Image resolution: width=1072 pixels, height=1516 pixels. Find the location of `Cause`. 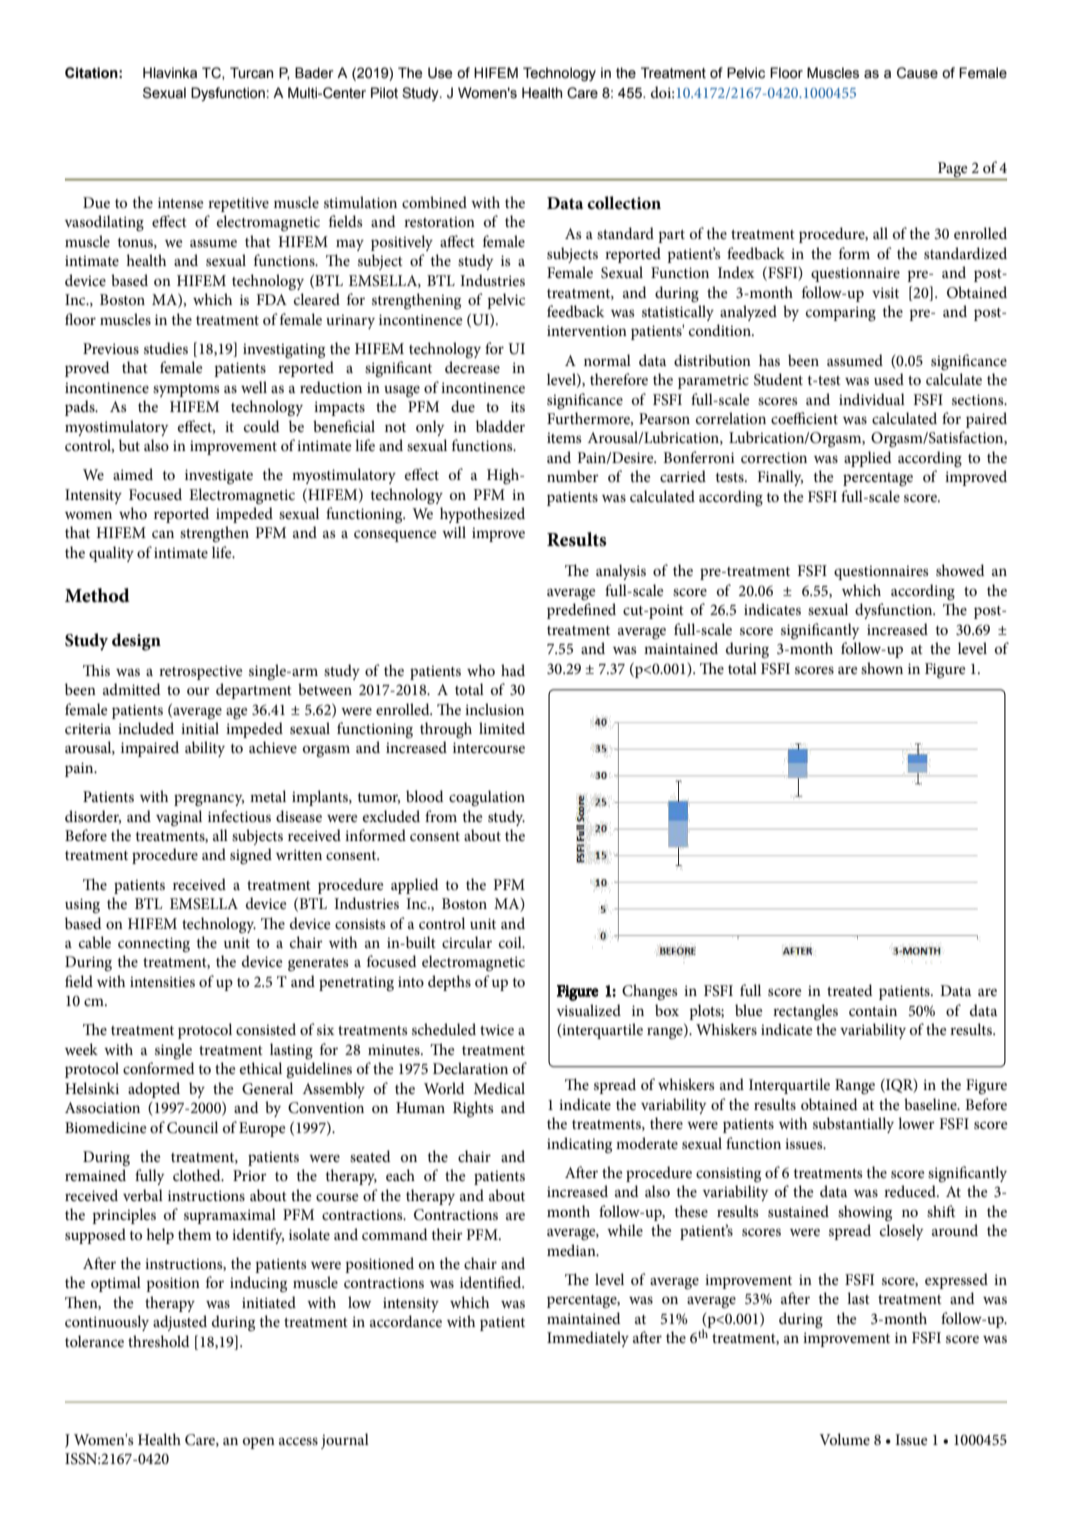

Cause is located at coordinates (917, 73).
